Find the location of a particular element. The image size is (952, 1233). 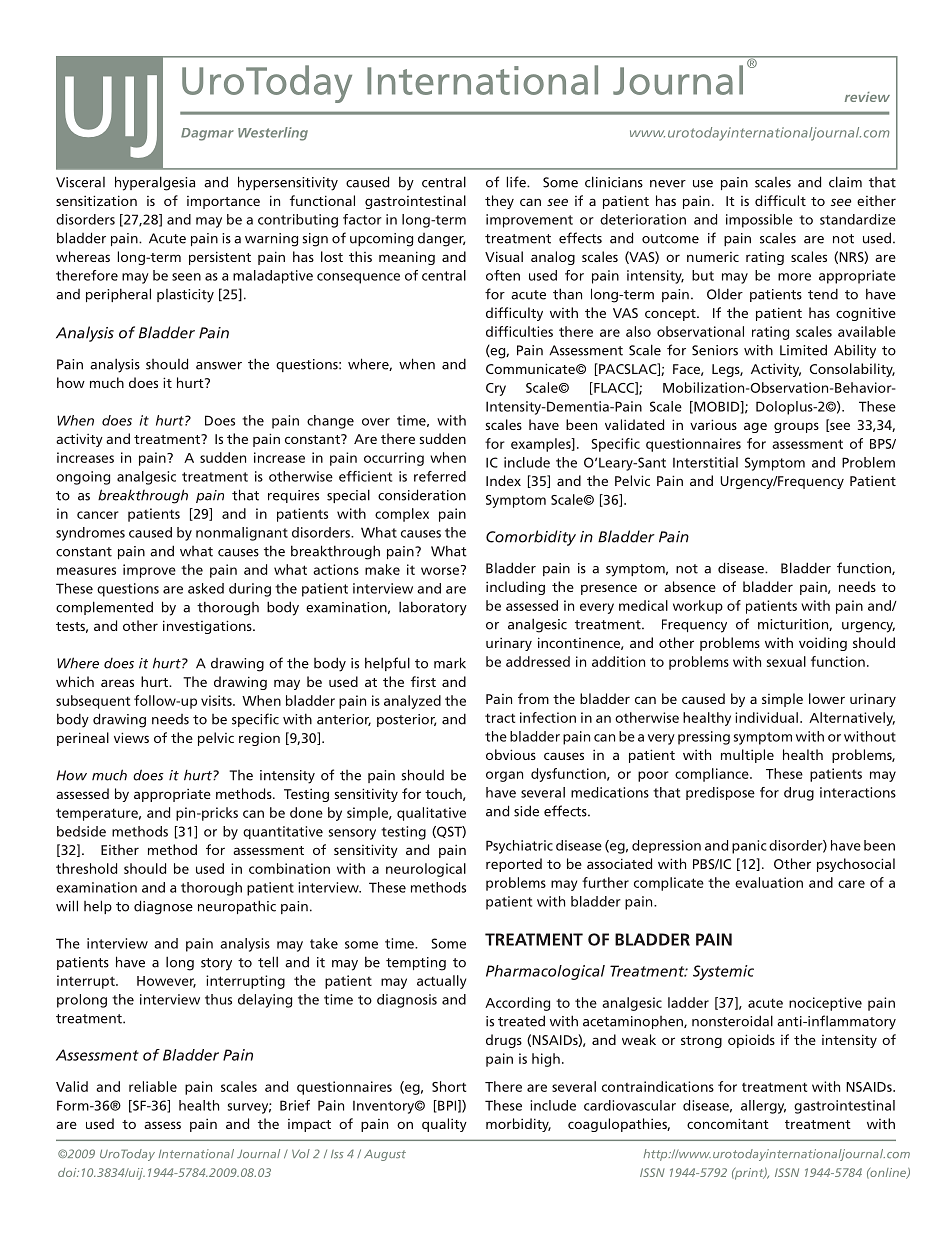

reliable is located at coordinates (153, 1086).
